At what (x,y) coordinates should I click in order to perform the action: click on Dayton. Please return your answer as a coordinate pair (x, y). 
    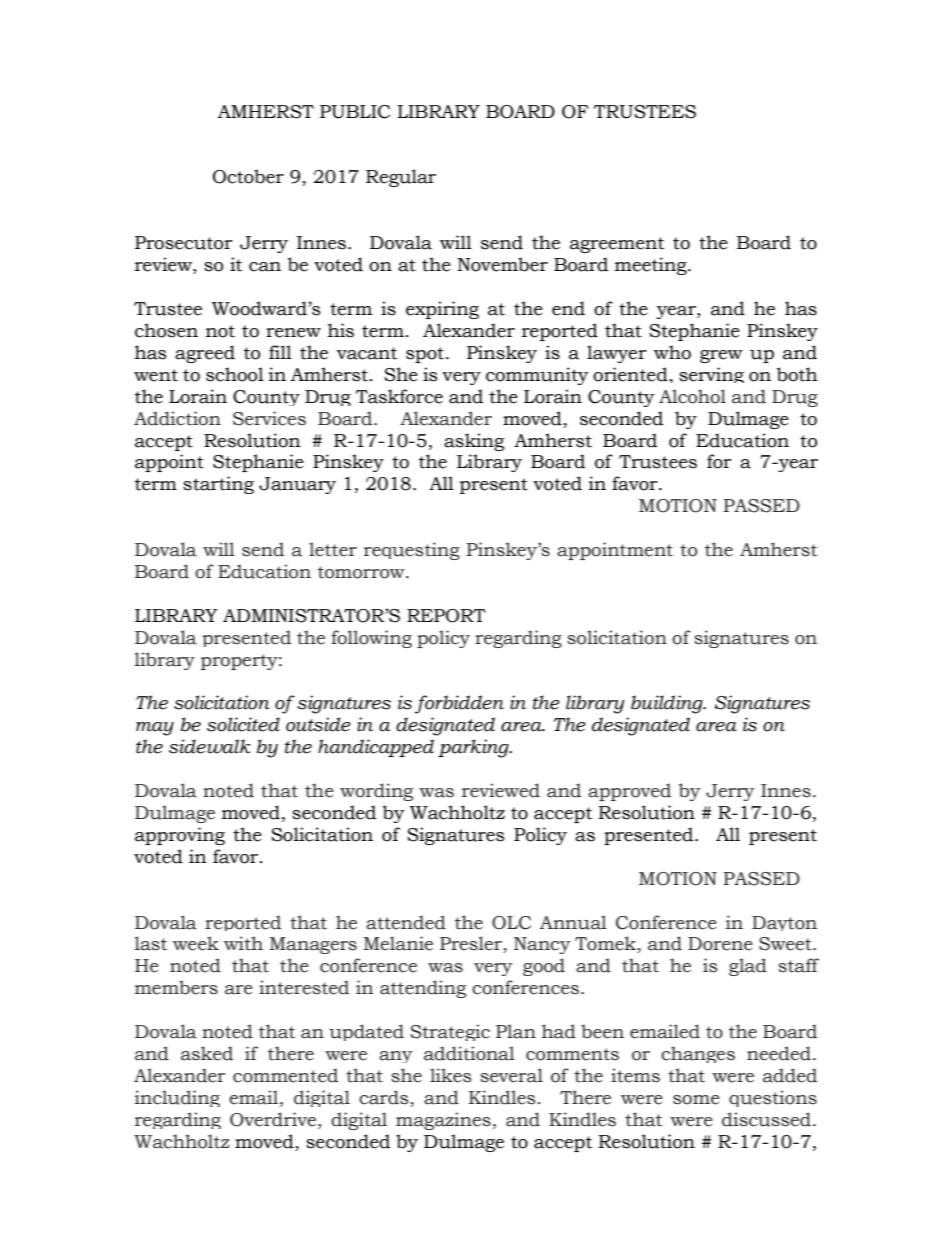
    Looking at the image, I should click on (784, 923).
